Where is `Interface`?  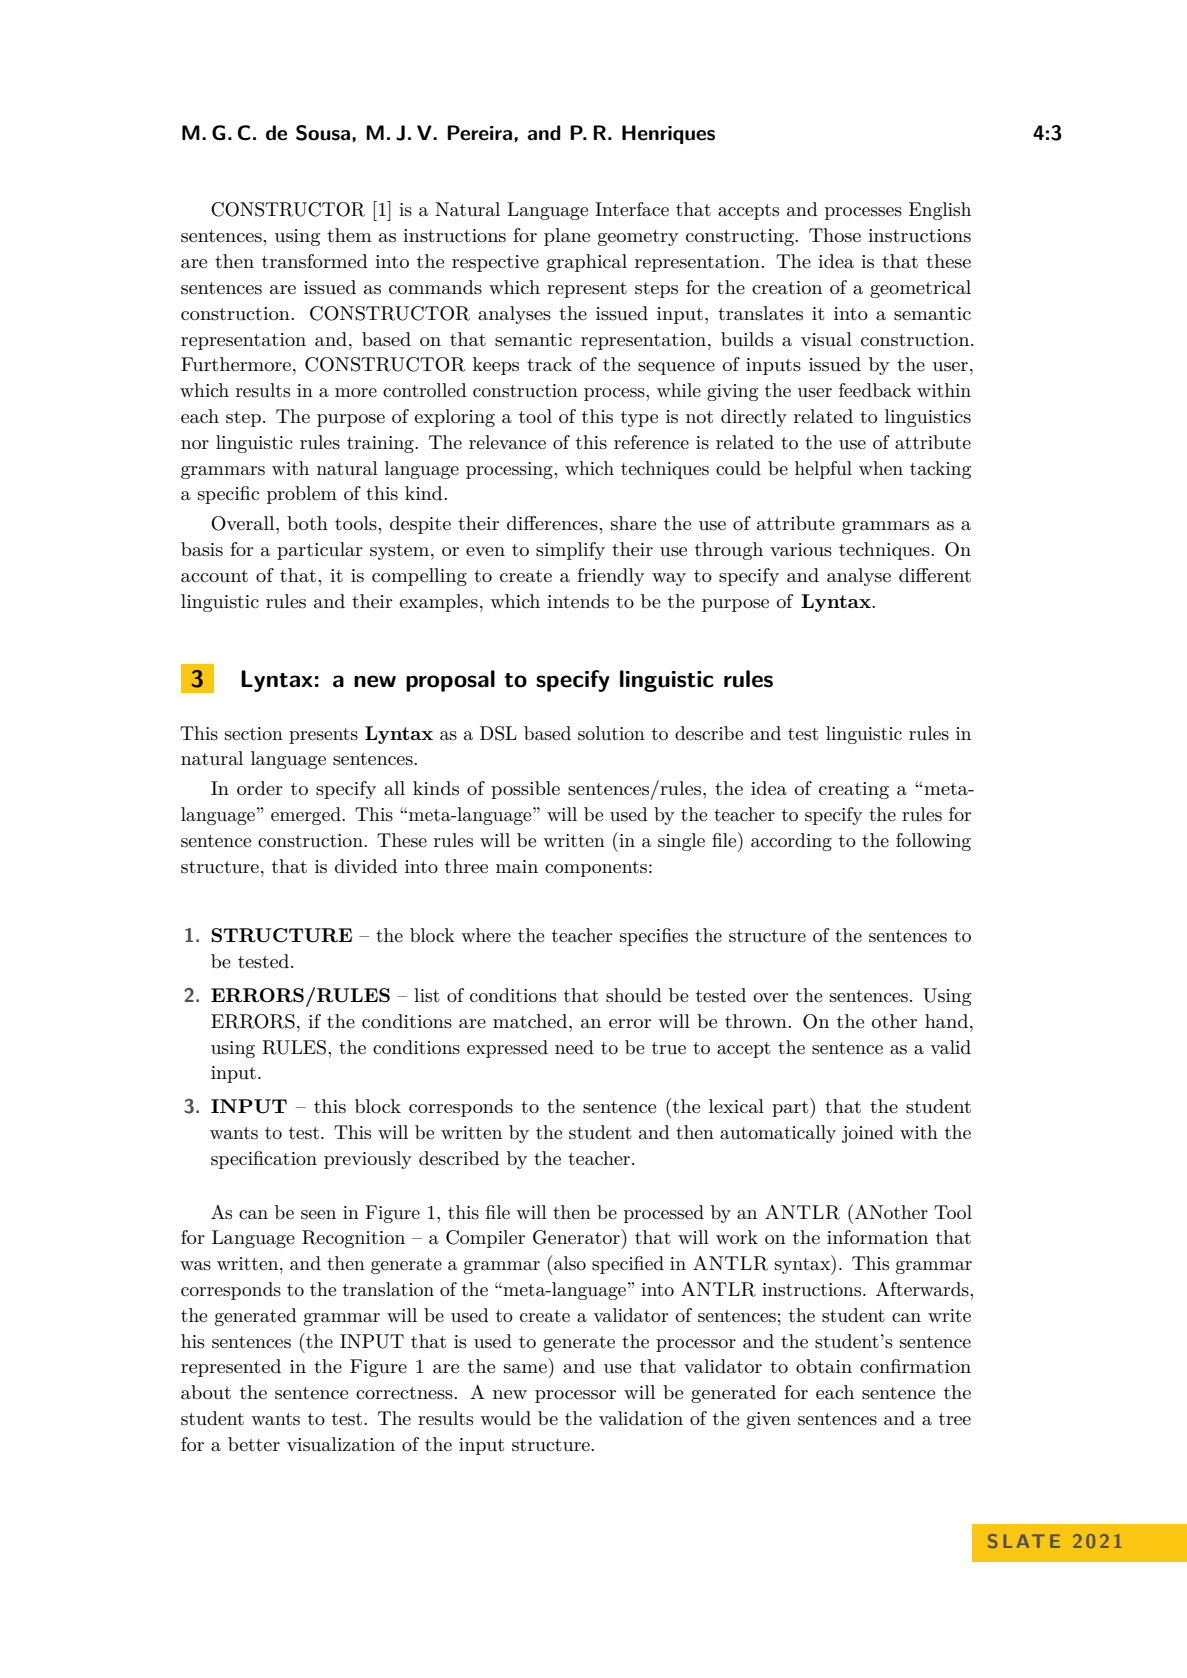
Interface is located at coordinates (632, 209).
